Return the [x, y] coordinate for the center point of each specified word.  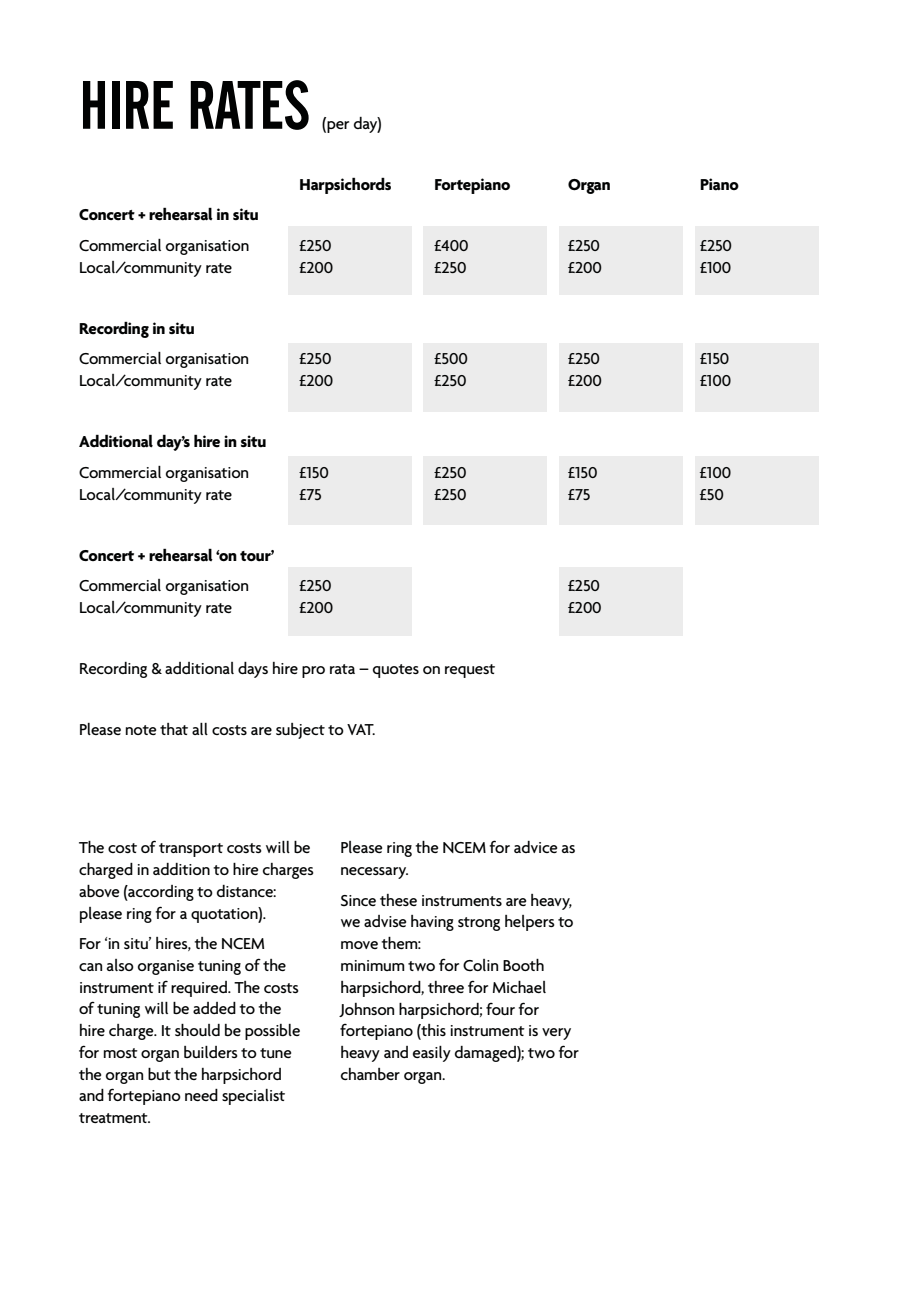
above [99, 891]
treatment [114, 1118]
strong [479, 924]
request [470, 671]
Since [358, 900]
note [141, 730]
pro [313, 672]
